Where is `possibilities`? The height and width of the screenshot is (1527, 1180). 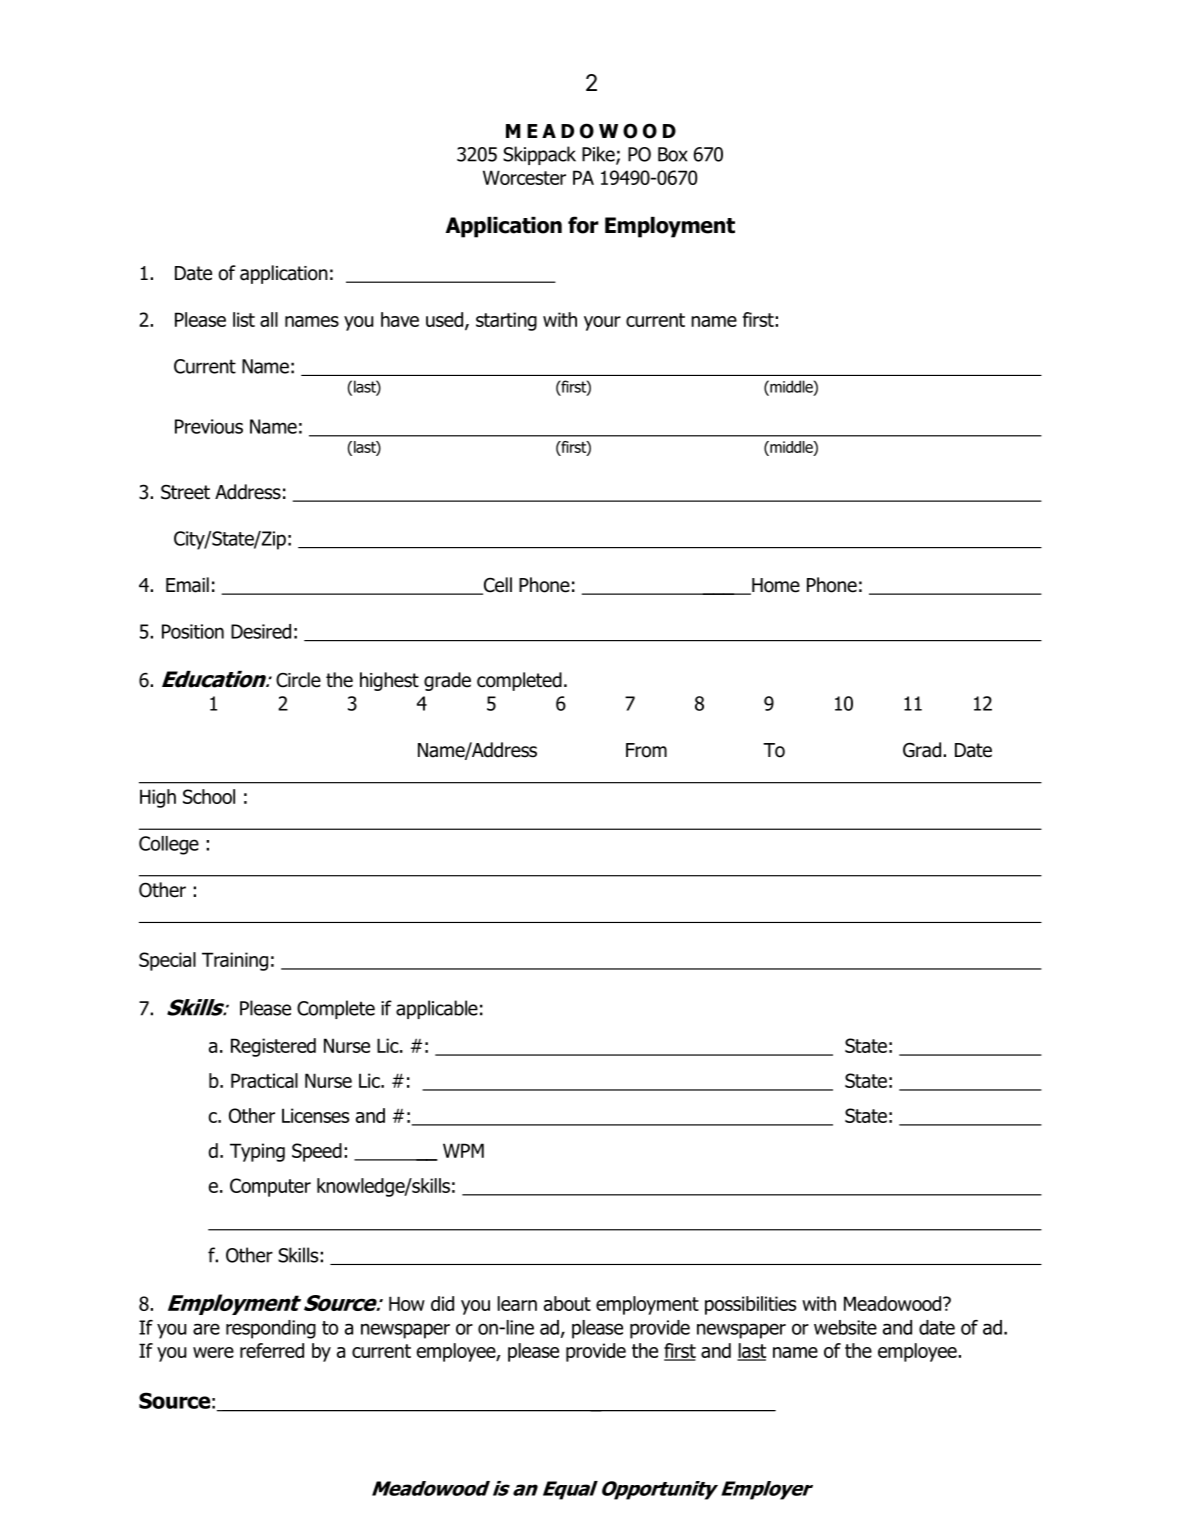 possibilities is located at coordinates (750, 1305).
